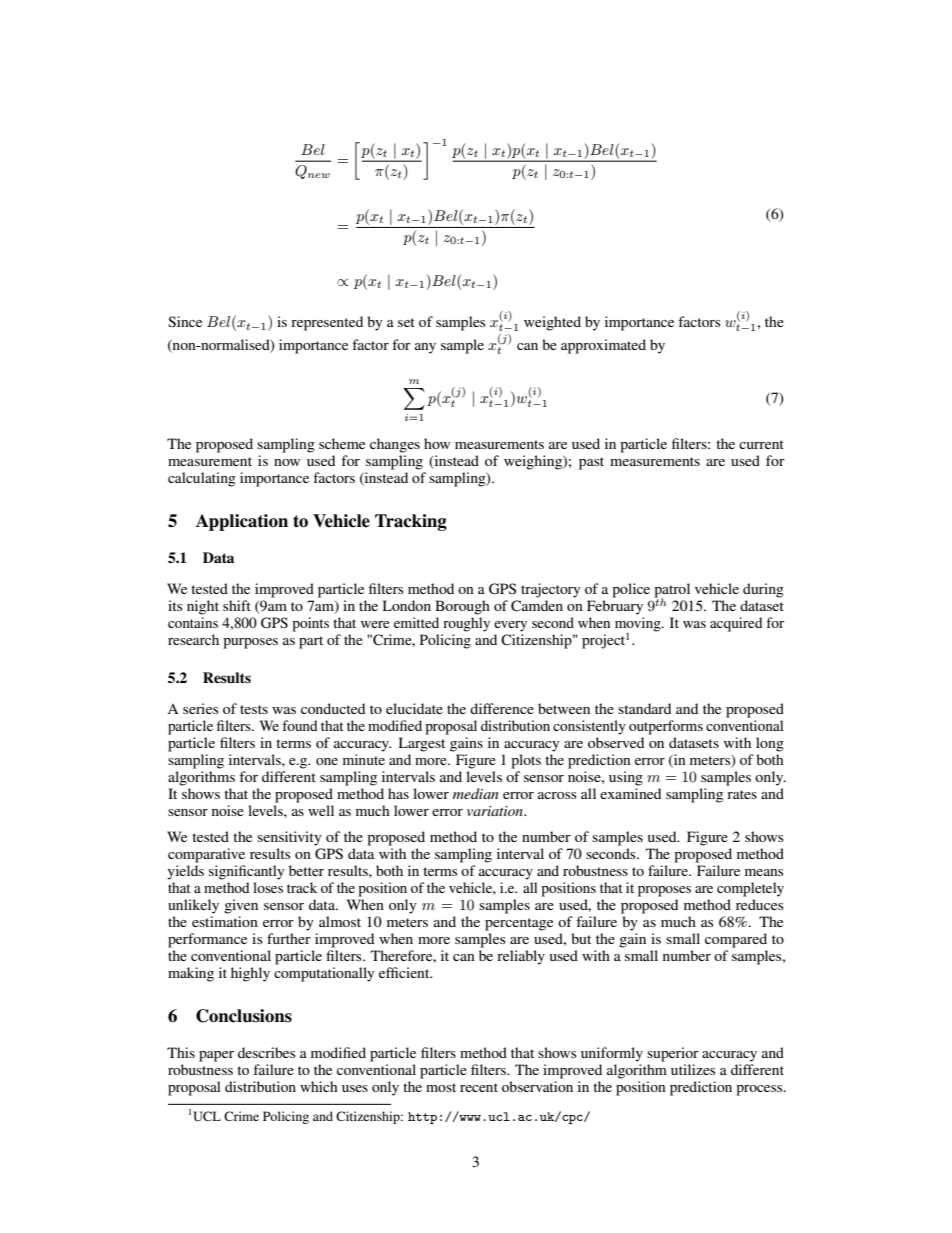  Describe the element at coordinates (185, 321) in the document. I see `Since` at that location.
